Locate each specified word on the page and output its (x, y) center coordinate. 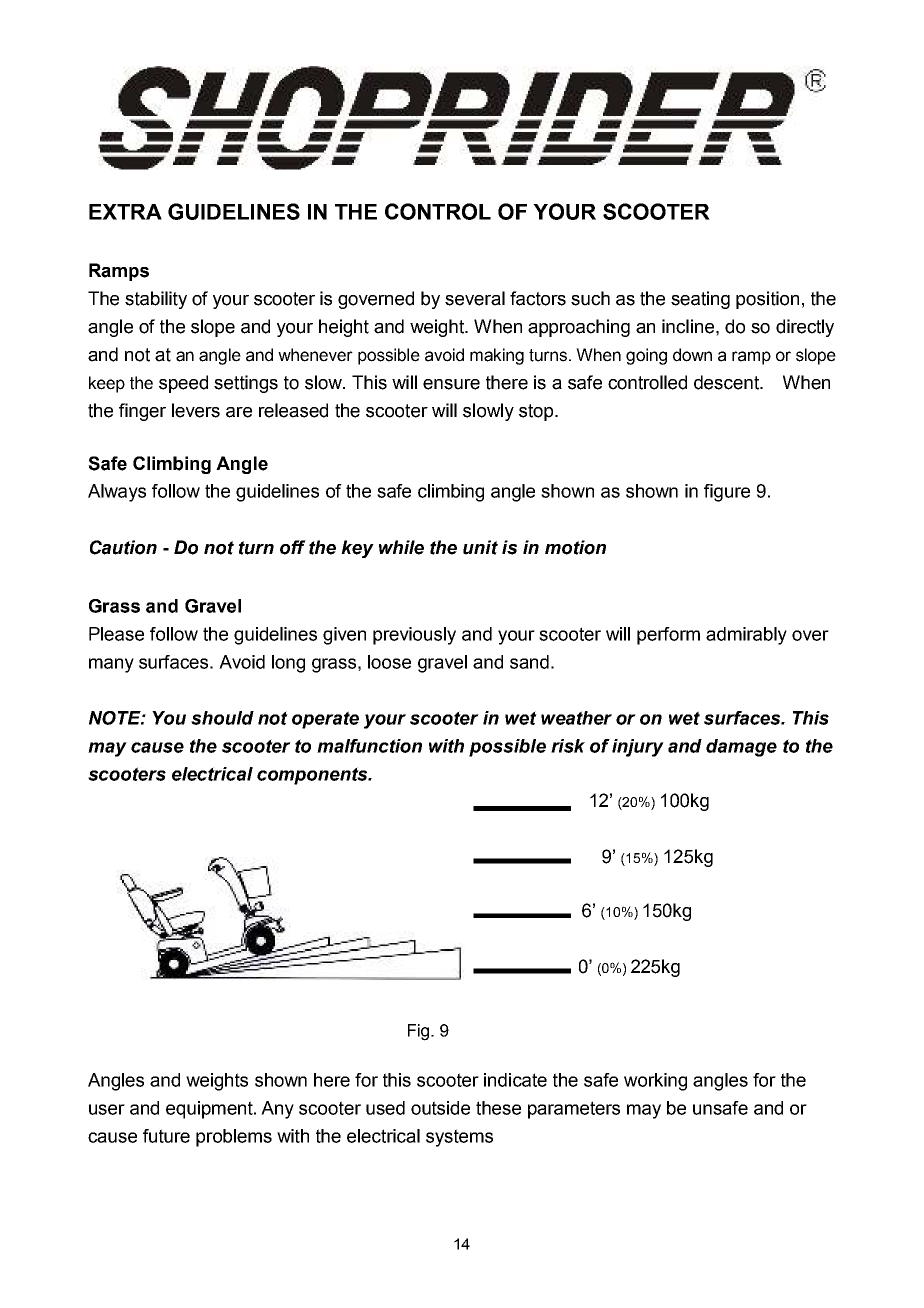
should (222, 718)
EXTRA (125, 212)
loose (389, 662)
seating (700, 300)
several (475, 298)
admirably (746, 636)
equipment (210, 1110)
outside (440, 1108)
